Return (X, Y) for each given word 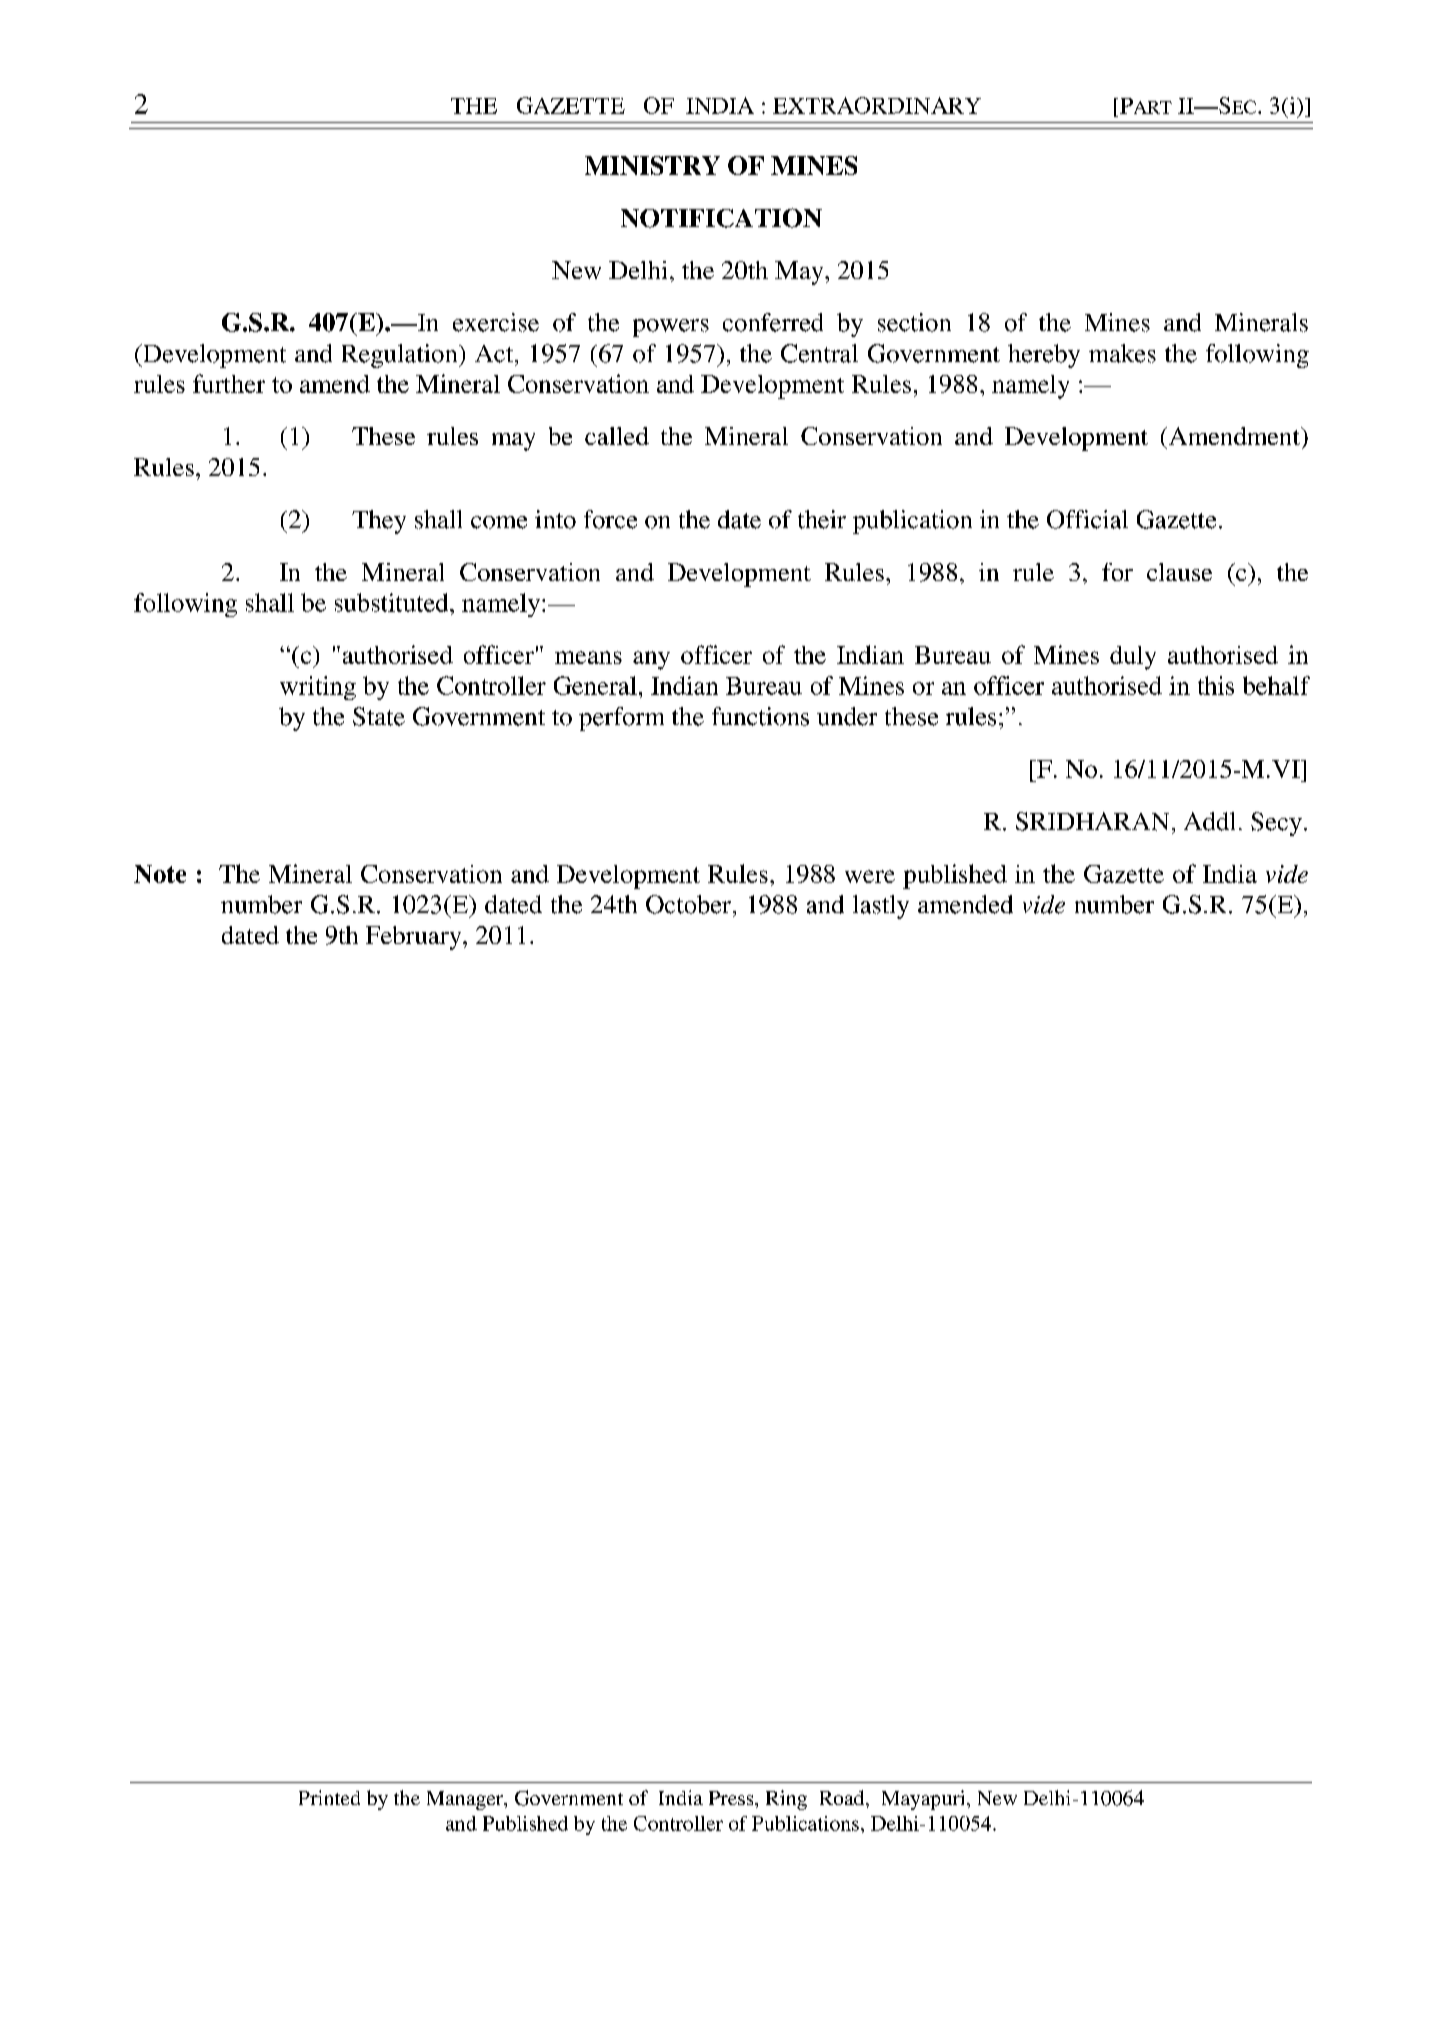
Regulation (401, 356)
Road (843, 1797)
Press (732, 1798)
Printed (329, 1797)
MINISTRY (652, 165)
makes (1122, 353)
